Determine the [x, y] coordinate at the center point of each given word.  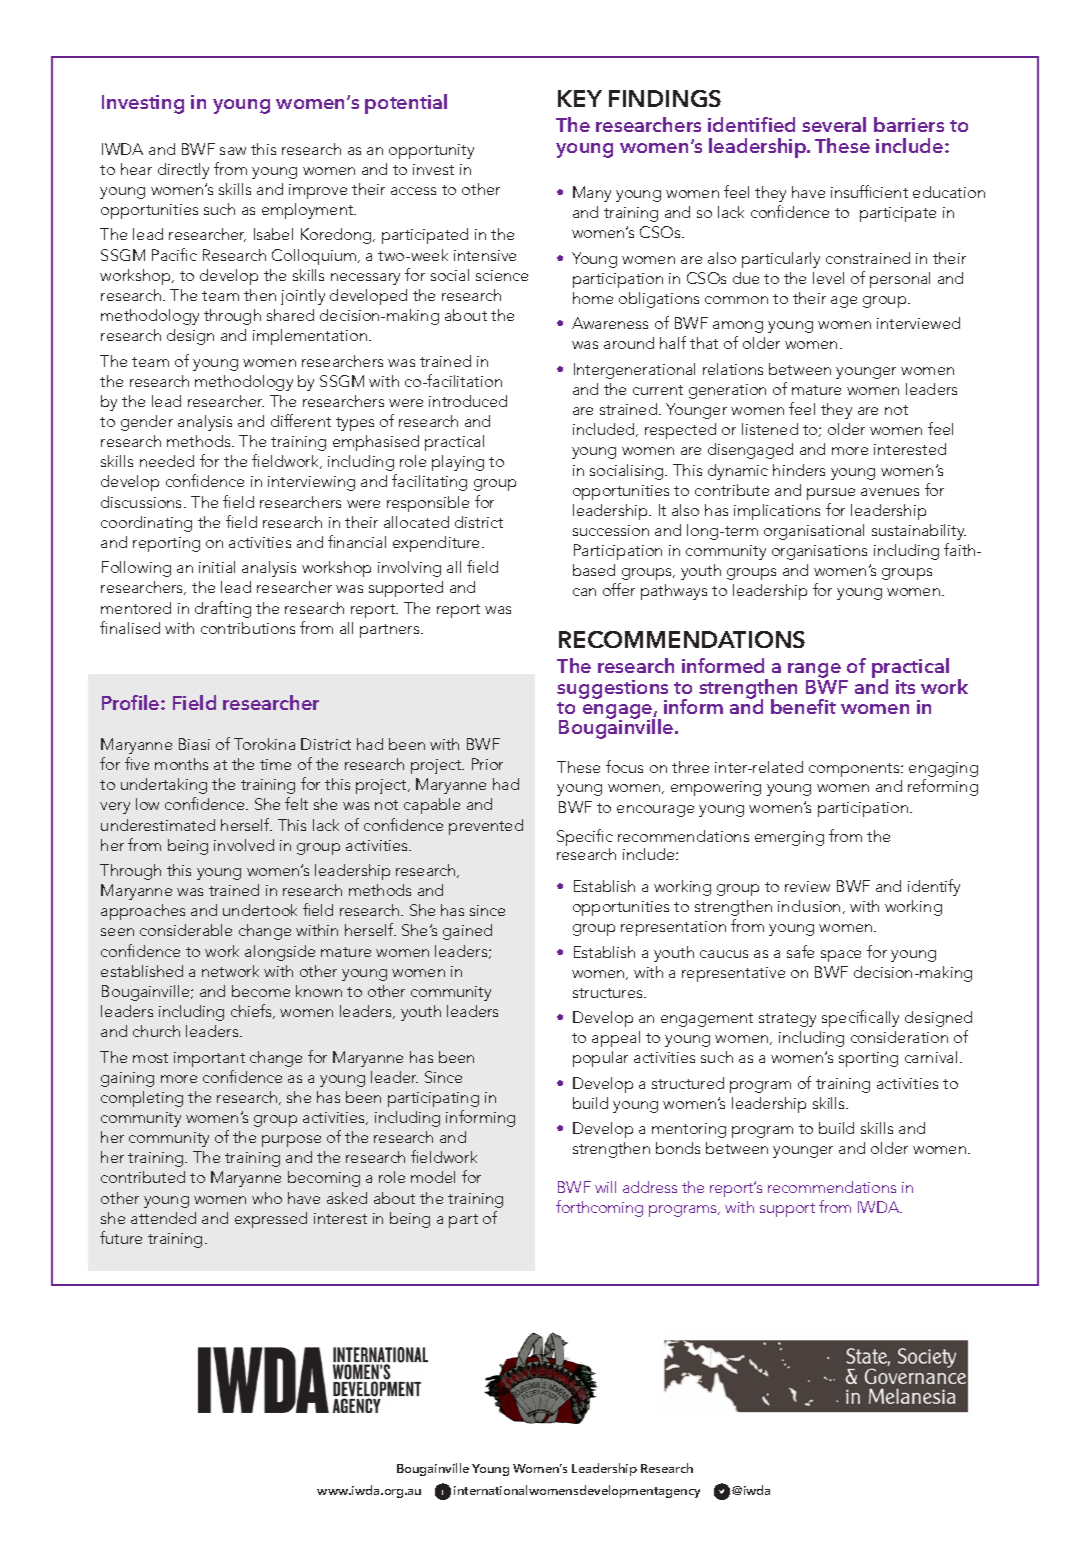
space [841, 956]
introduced [468, 401]
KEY [580, 98]
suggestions [612, 690]
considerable [186, 930]
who [267, 1198]
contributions [248, 628]
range [815, 672]
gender [147, 423]
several [834, 124]
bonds [678, 1148]
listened [770, 429]
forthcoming [599, 1208]
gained [467, 932]
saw [233, 151]
